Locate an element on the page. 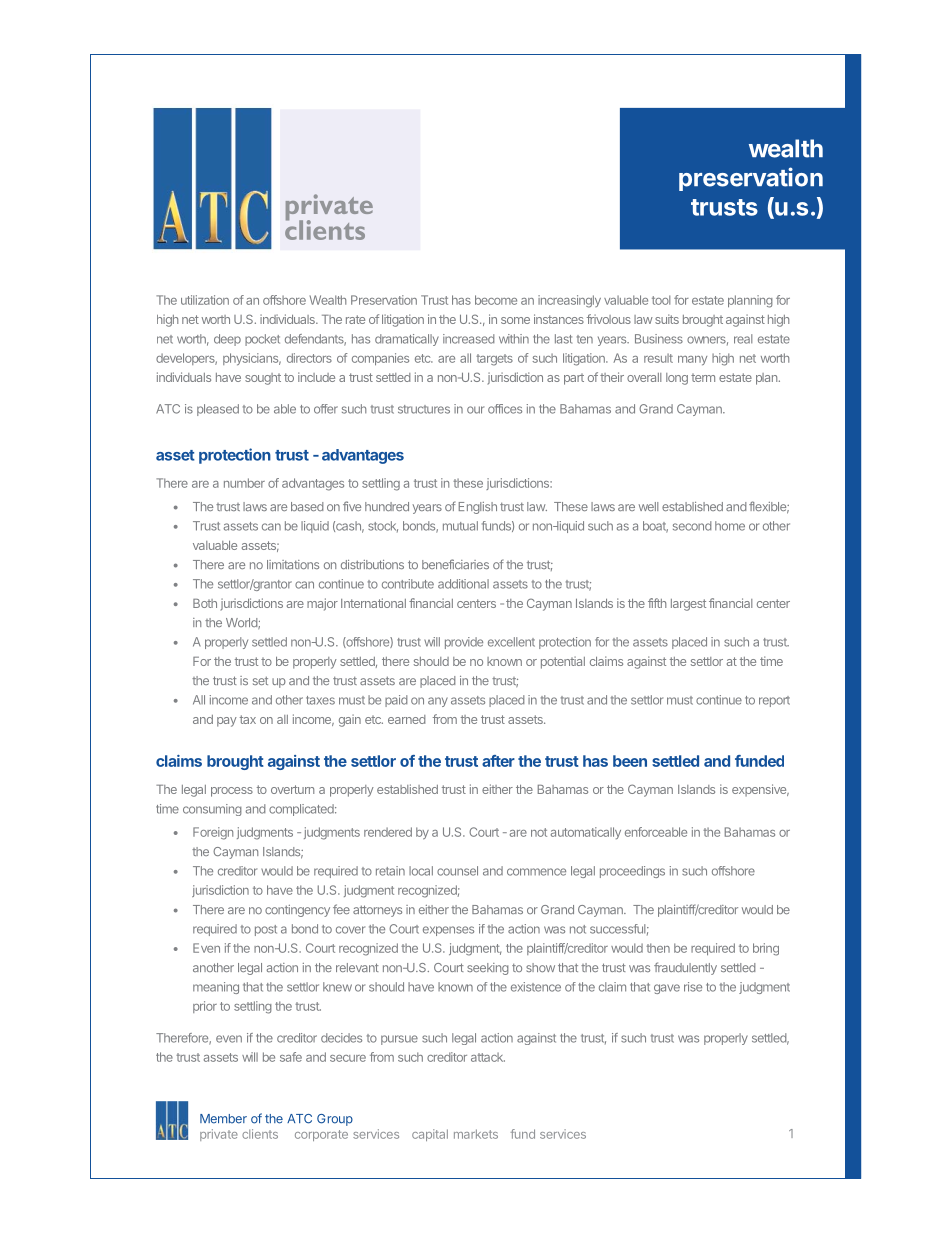  Member is located at coordinates (223, 1119).
